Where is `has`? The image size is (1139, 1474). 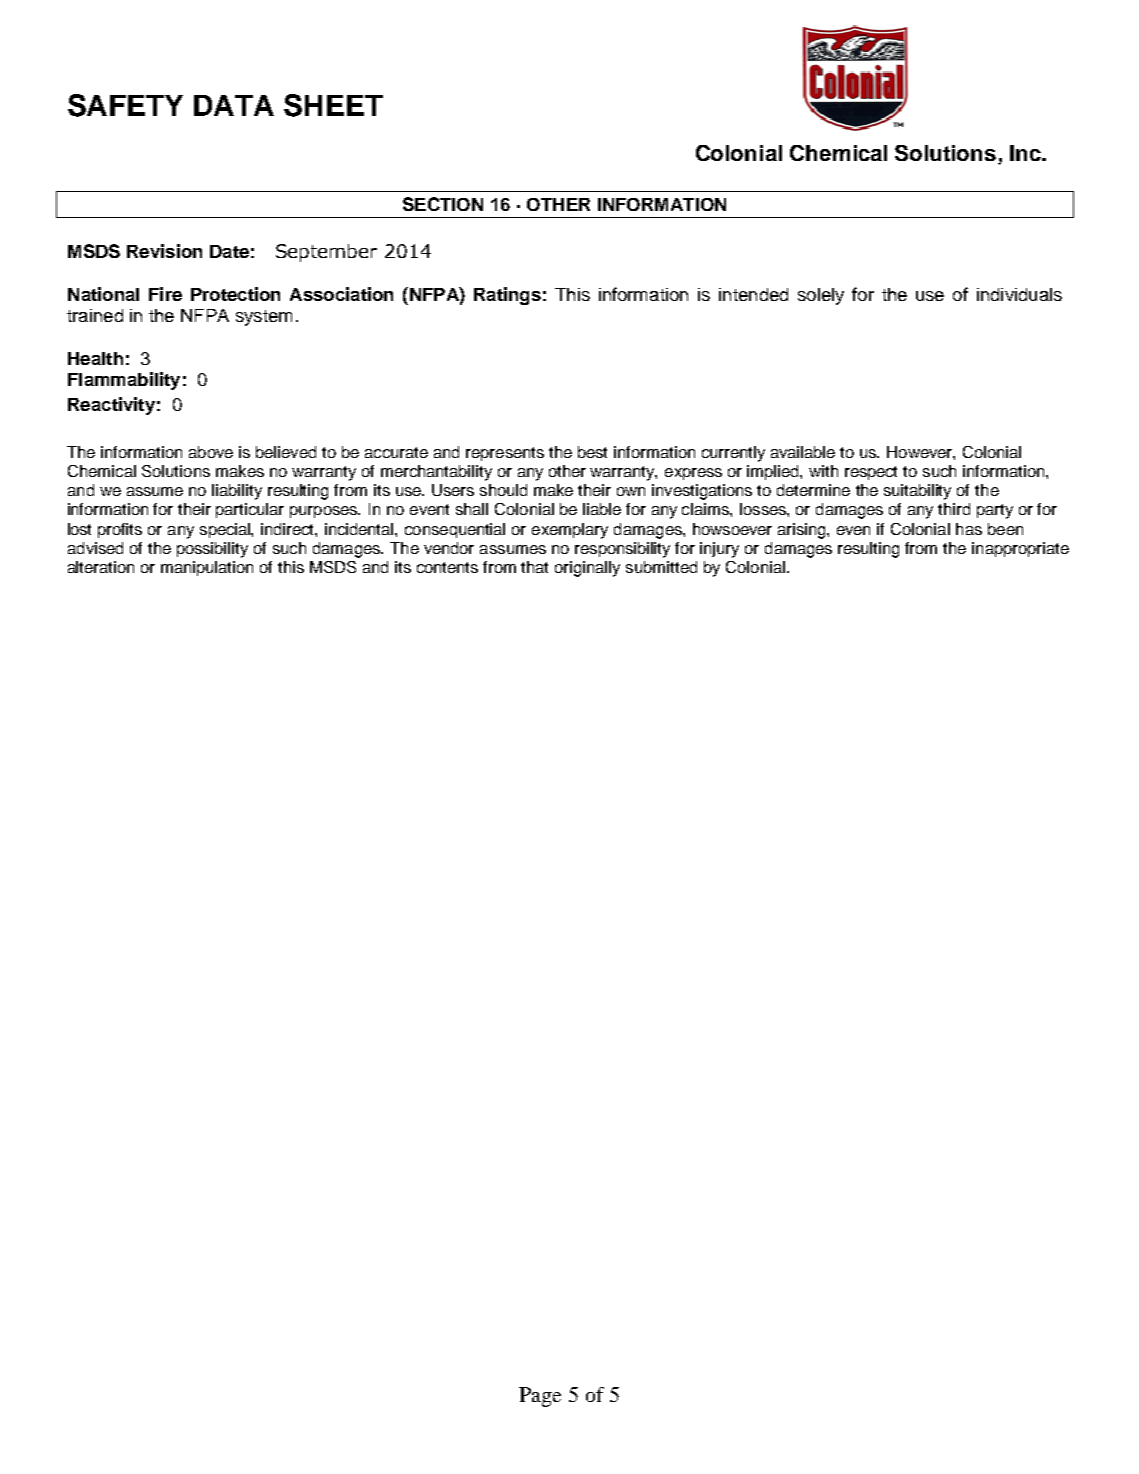 has is located at coordinates (969, 529).
